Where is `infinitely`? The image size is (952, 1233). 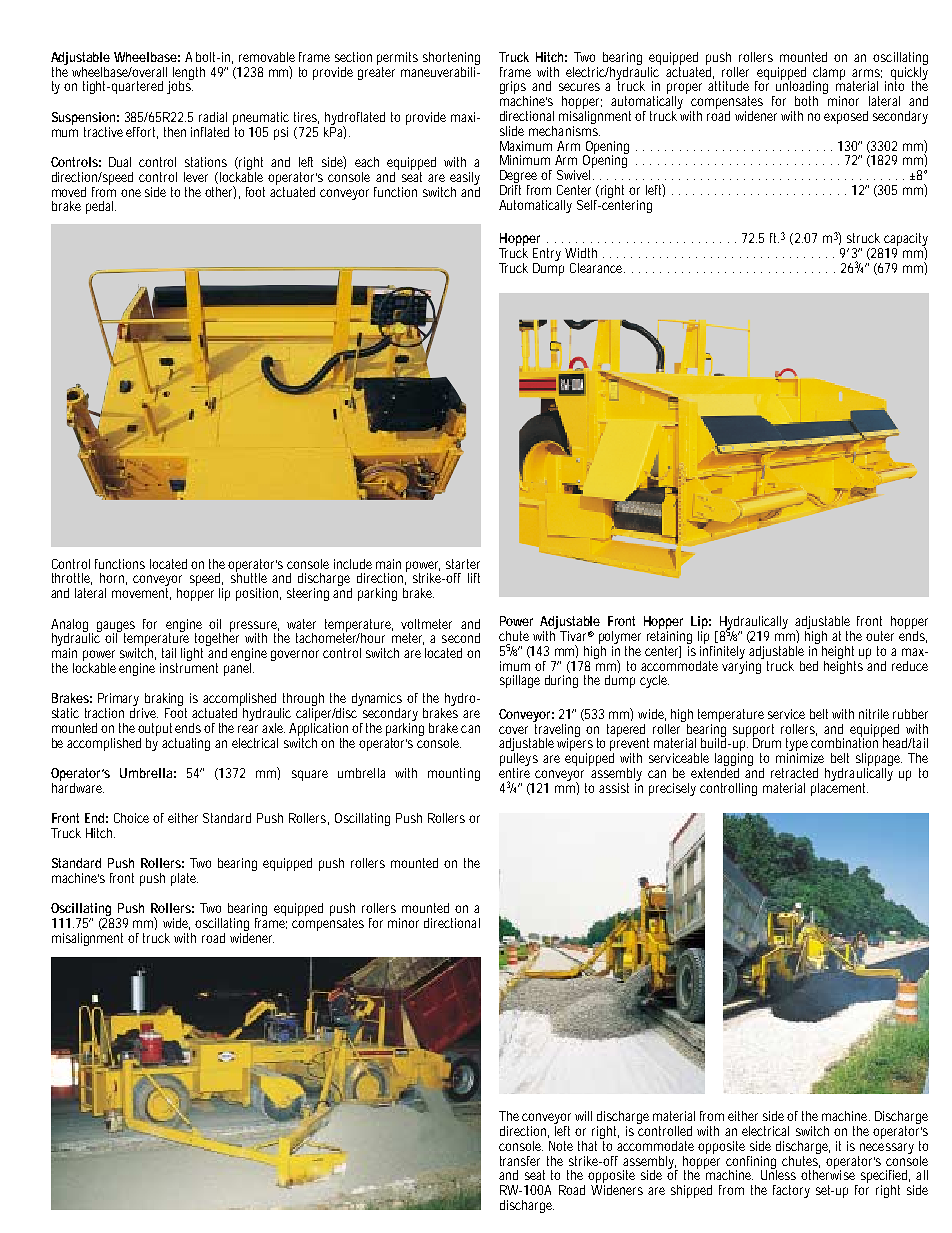
infinitely is located at coordinates (723, 652).
